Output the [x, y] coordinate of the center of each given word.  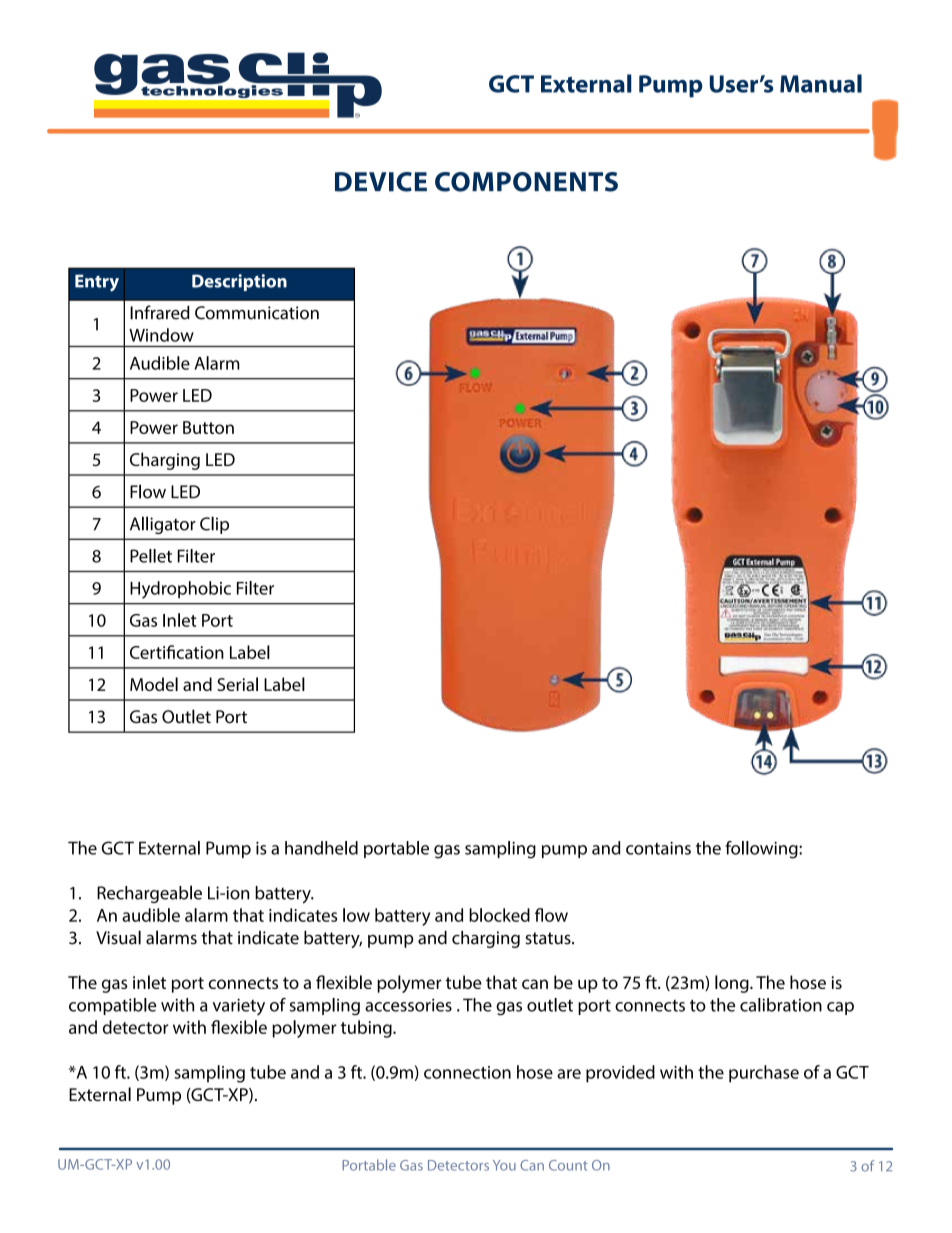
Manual [821, 83]
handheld [321, 848]
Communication [257, 313]
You [504, 1165]
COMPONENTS [526, 182]
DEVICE [381, 182]
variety [239, 1006]
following [762, 850]
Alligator [163, 525]
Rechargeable [149, 894]
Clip [214, 525]
